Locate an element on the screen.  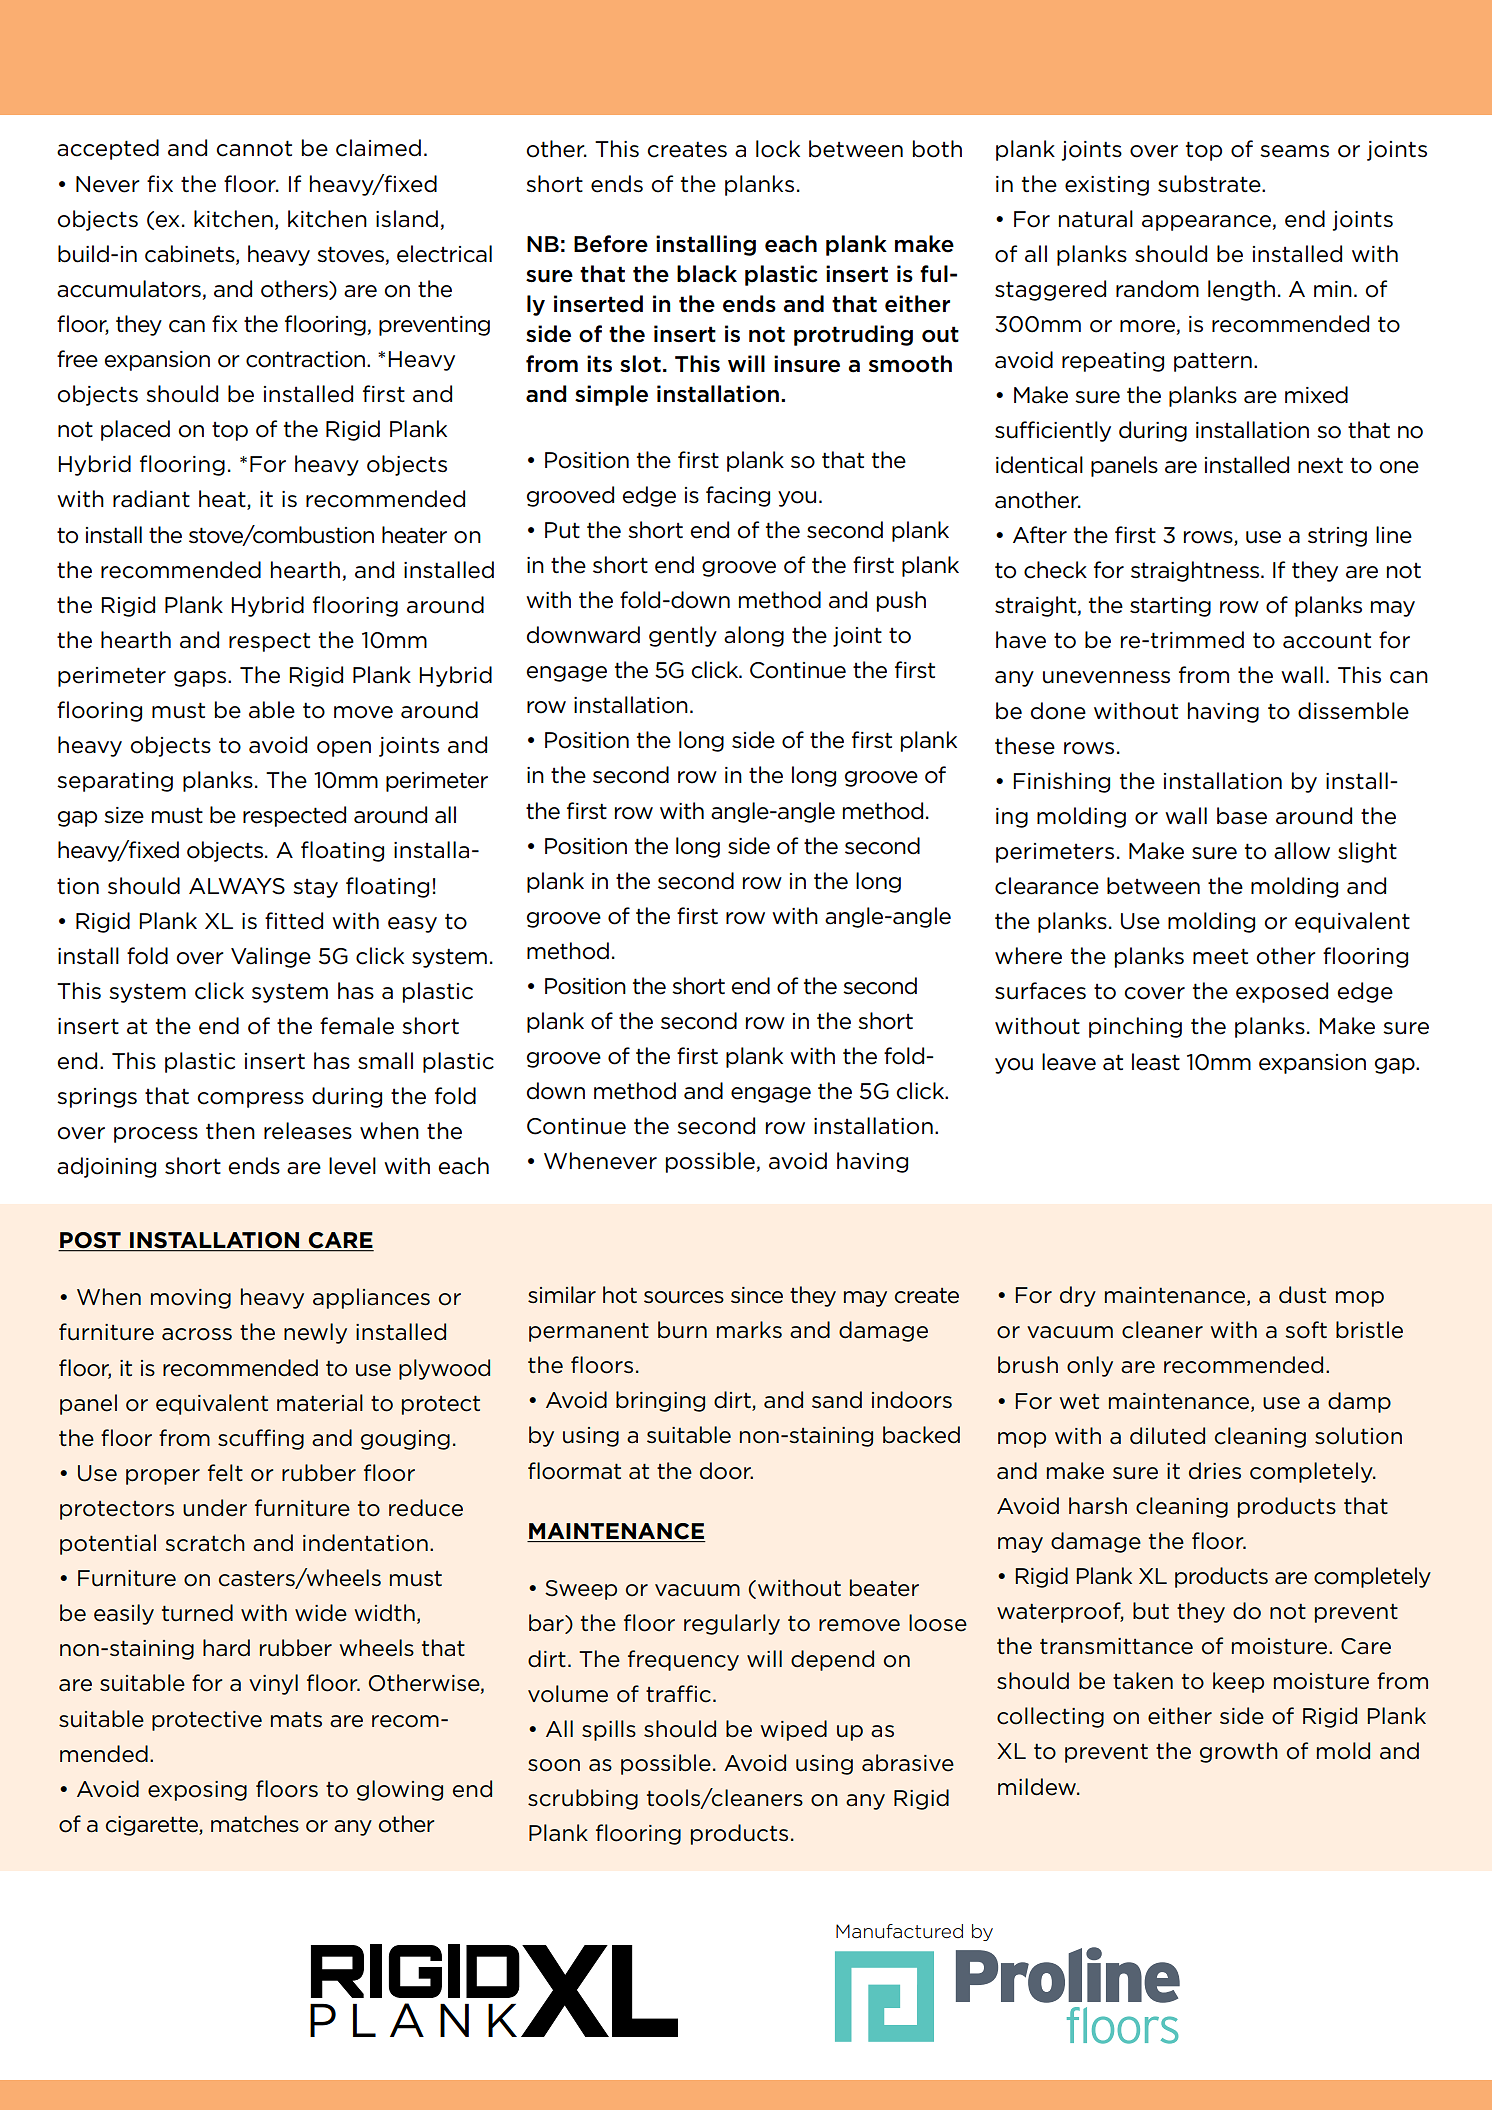
growth is located at coordinates (1239, 1752).
